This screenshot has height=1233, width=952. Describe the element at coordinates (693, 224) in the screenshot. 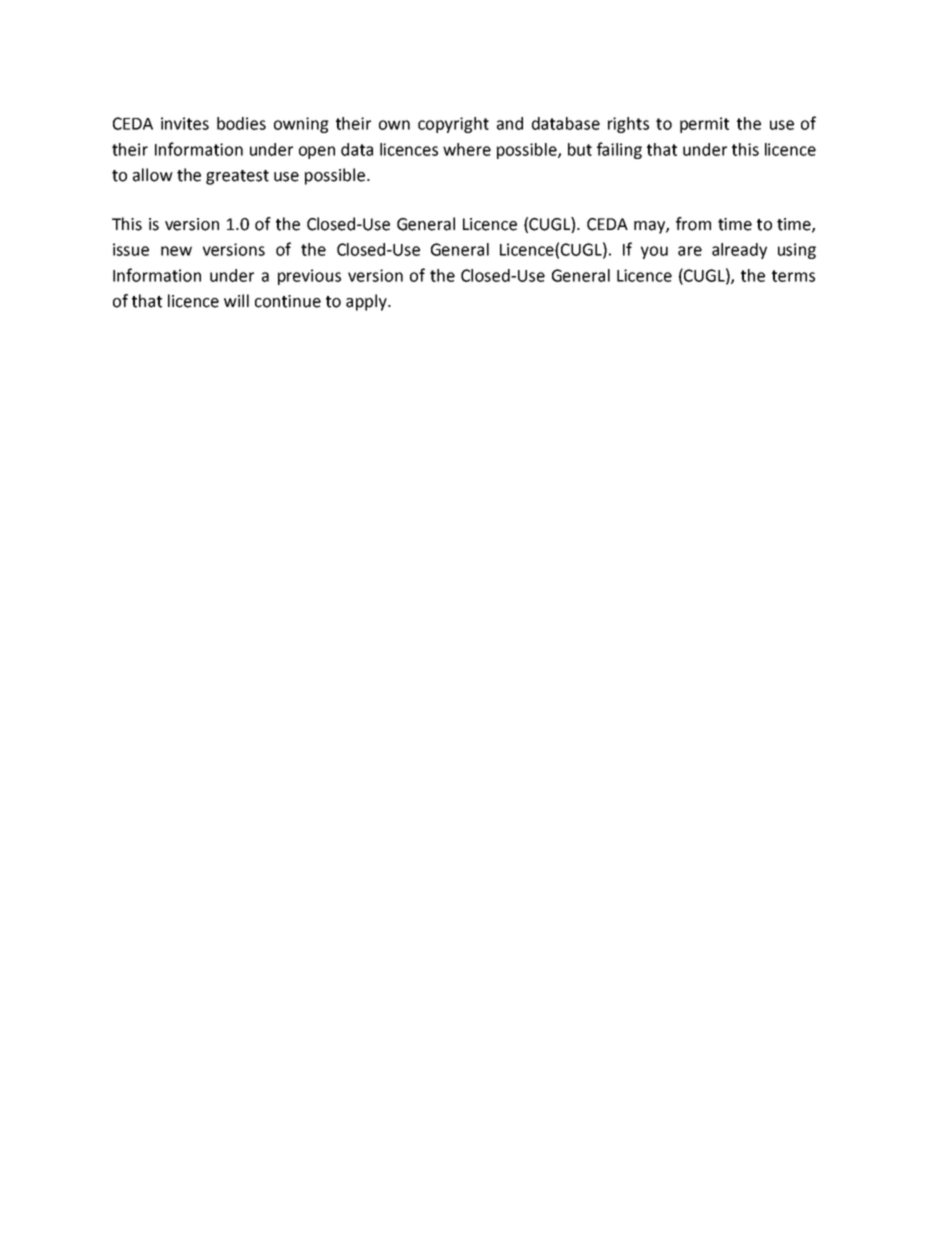

I see `from` at that location.
